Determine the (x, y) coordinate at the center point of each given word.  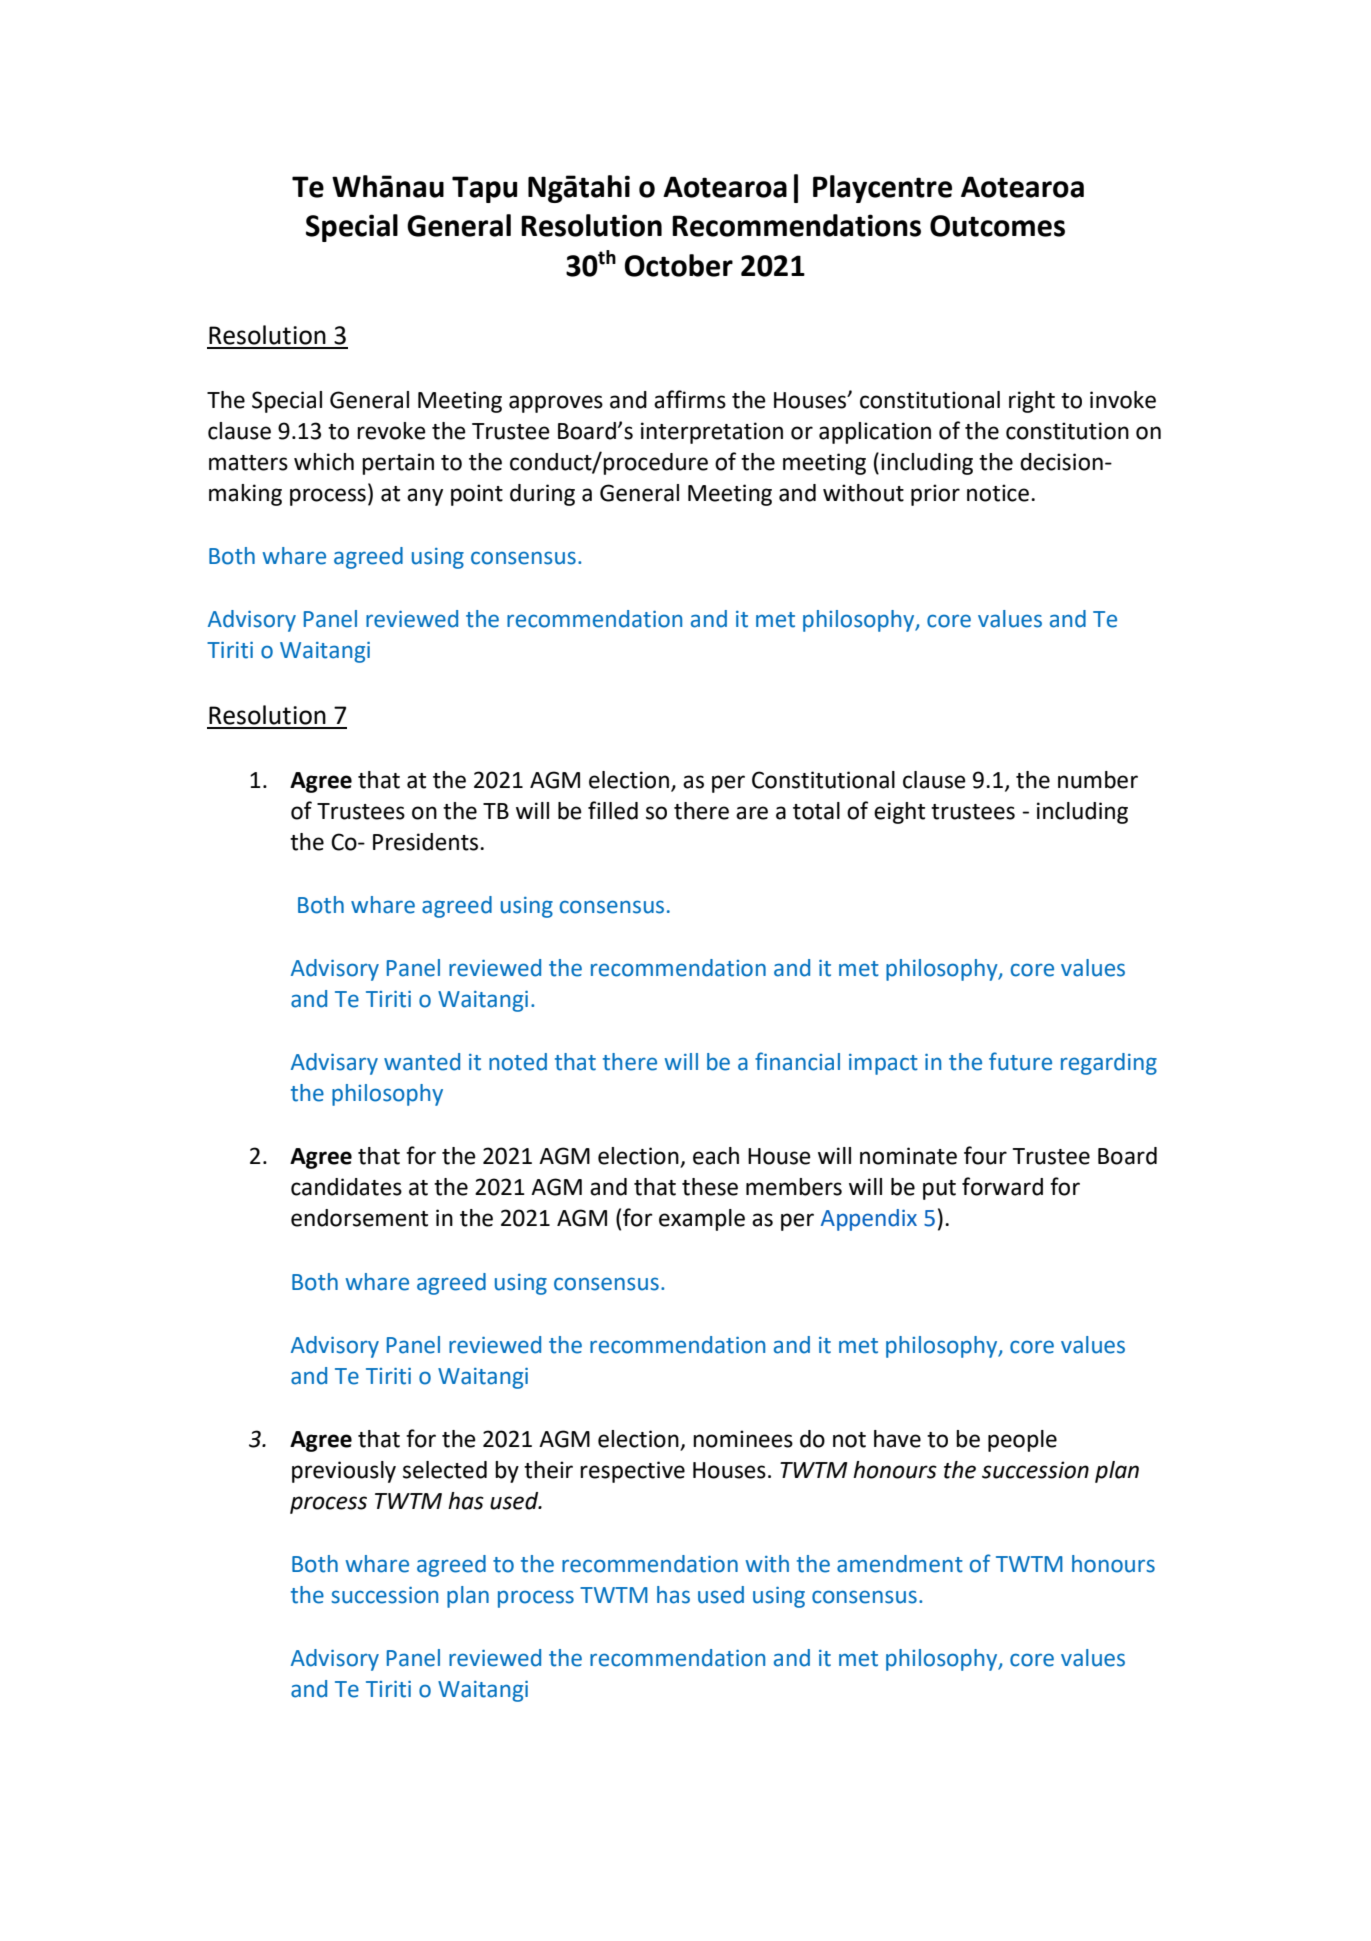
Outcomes (997, 226)
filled (613, 810)
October (679, 265)
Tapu (484, 189)
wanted (422, 1062)
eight (899, 813)
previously (344, 1472)
